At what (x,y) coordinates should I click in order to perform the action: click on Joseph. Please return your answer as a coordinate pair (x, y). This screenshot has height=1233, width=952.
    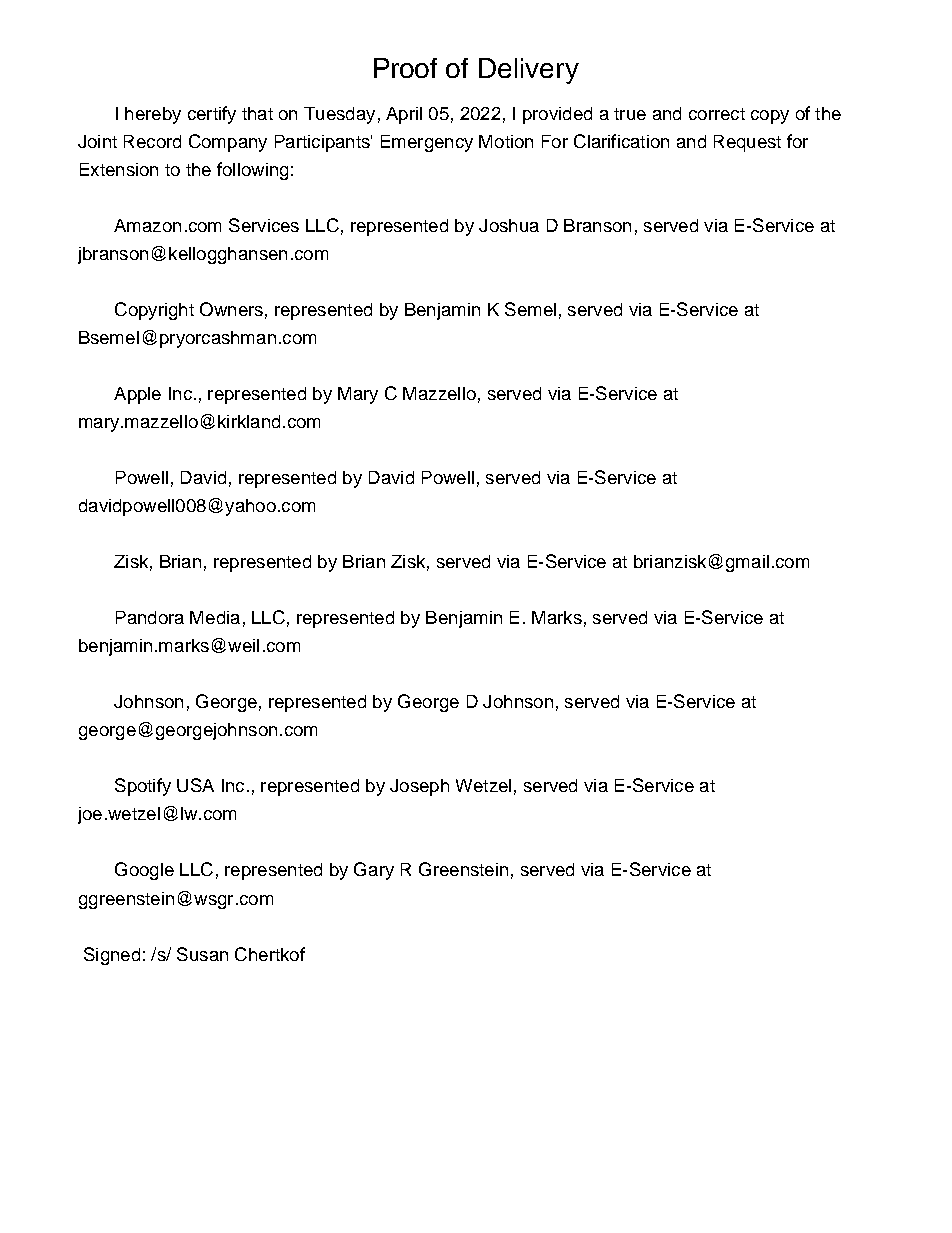
    Looking at the image, I should click on (419, 787).
